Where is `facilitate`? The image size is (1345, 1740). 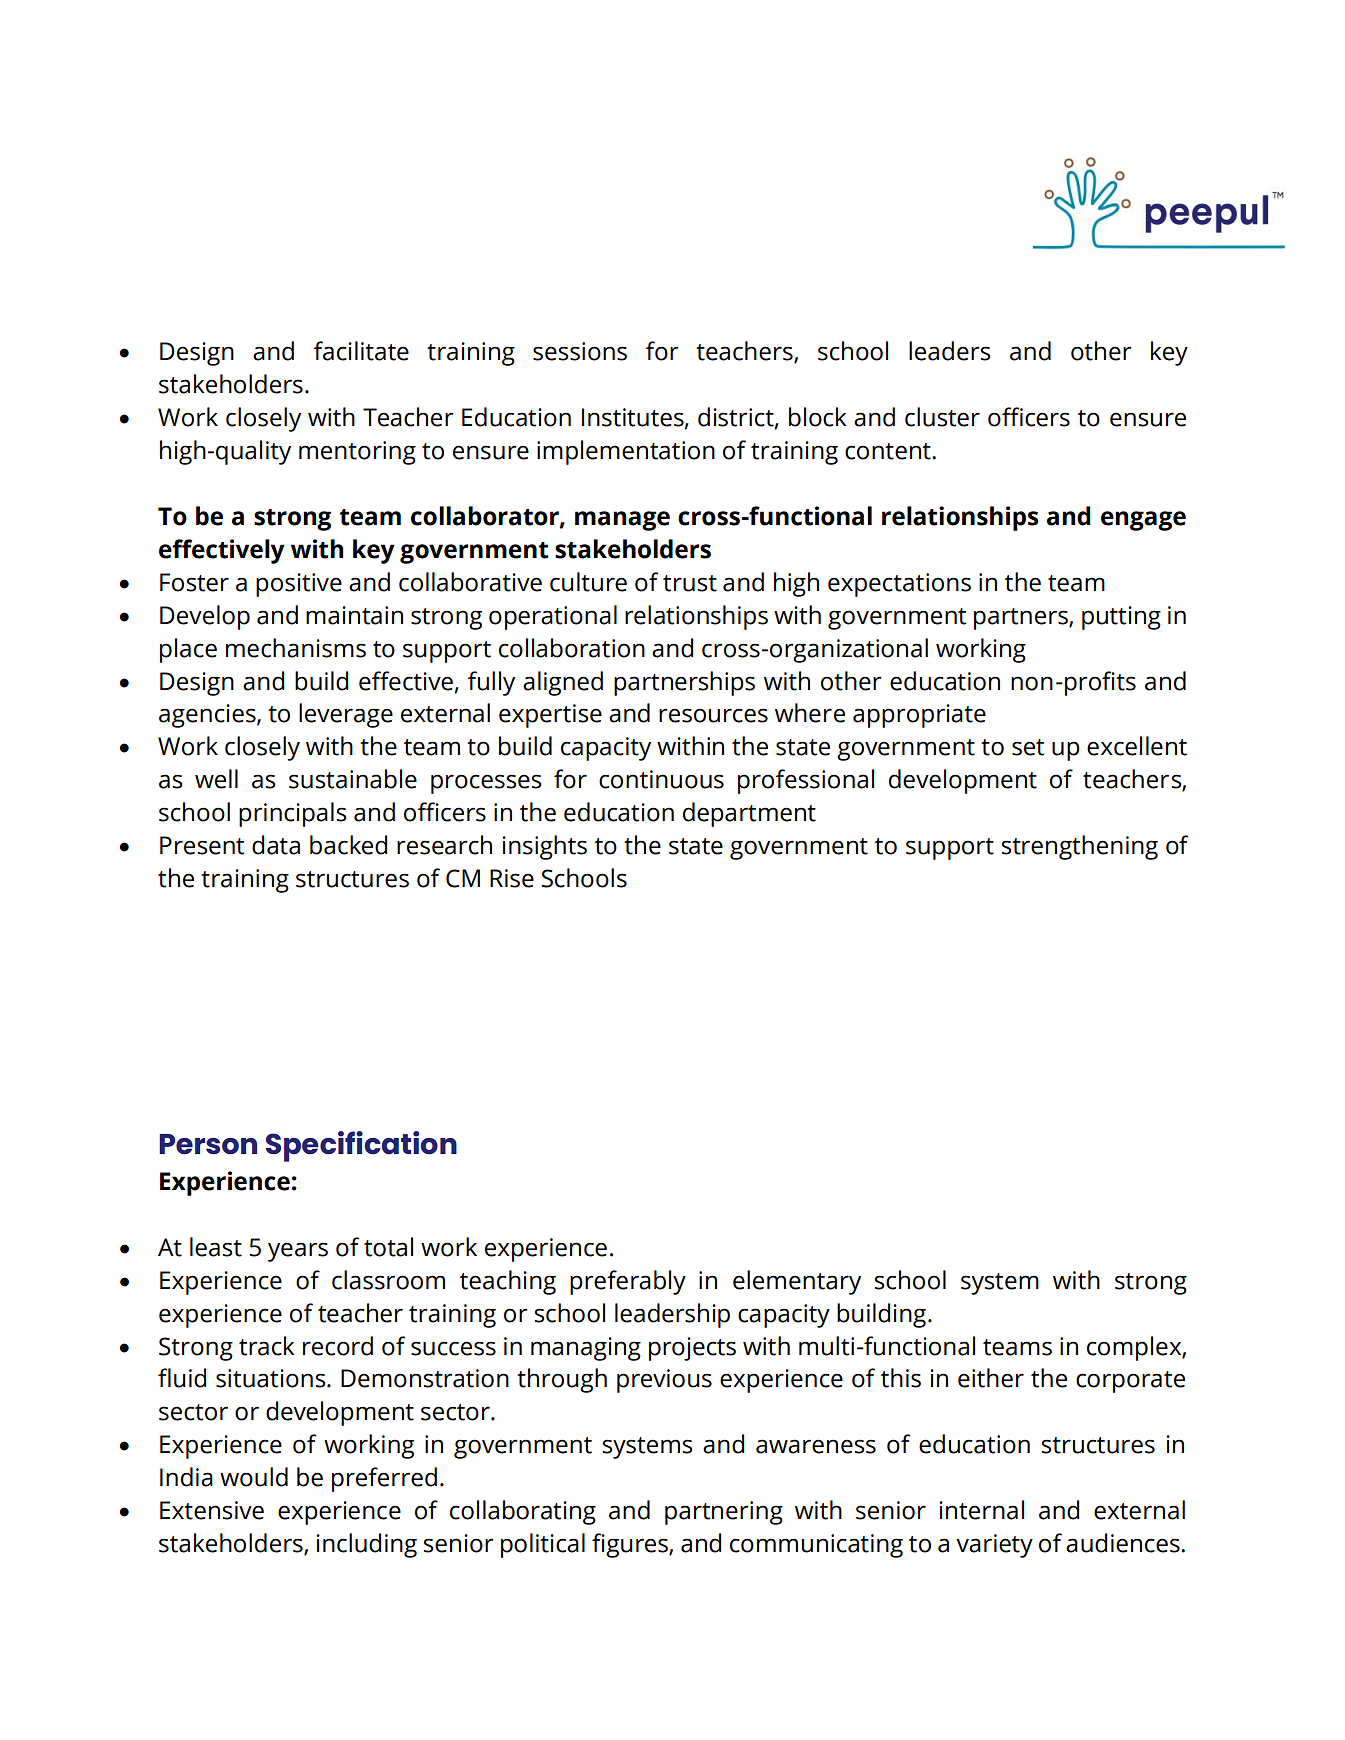 facilitate is located at coordinates (361, 351).
